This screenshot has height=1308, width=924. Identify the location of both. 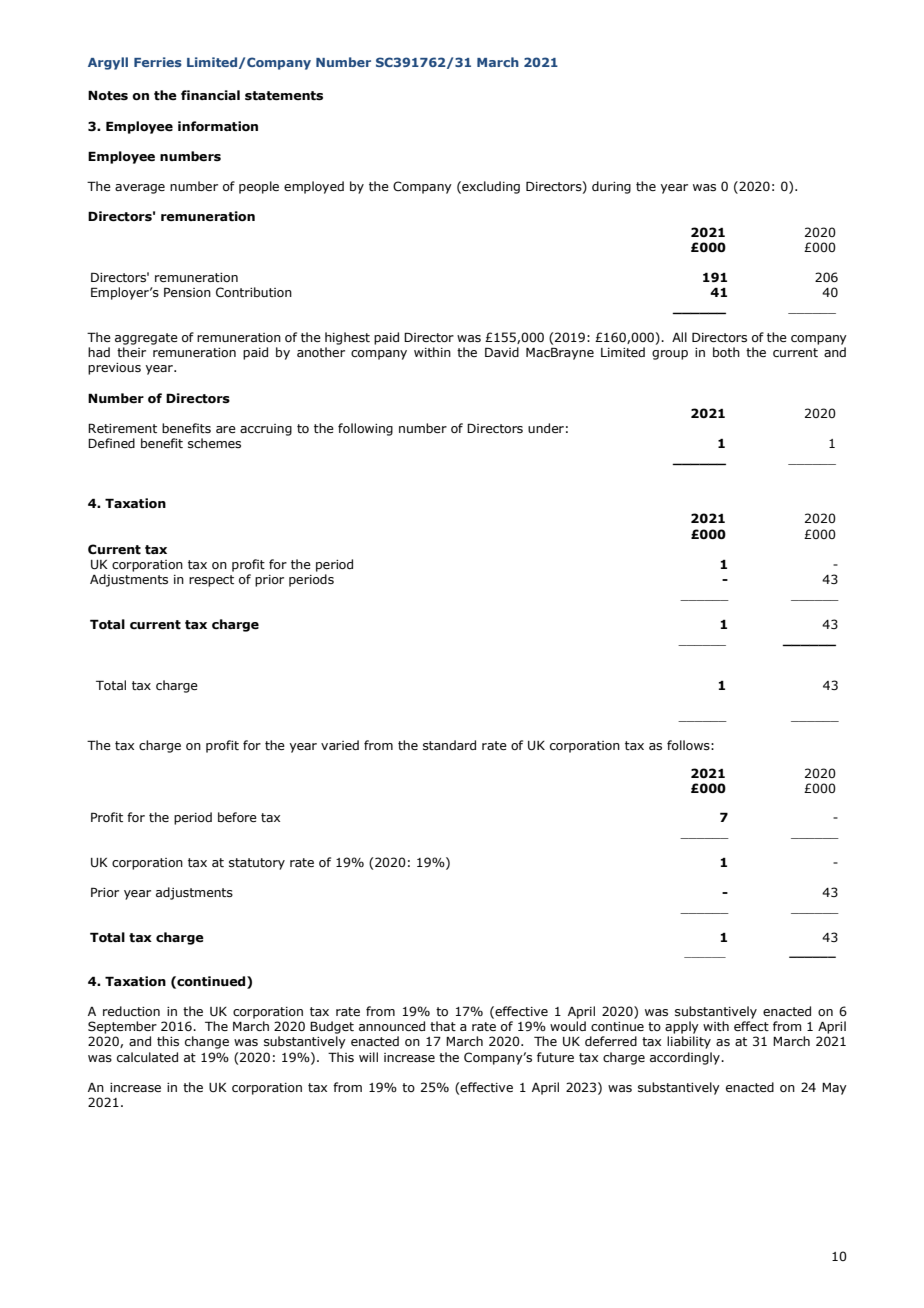
(726, 352).
